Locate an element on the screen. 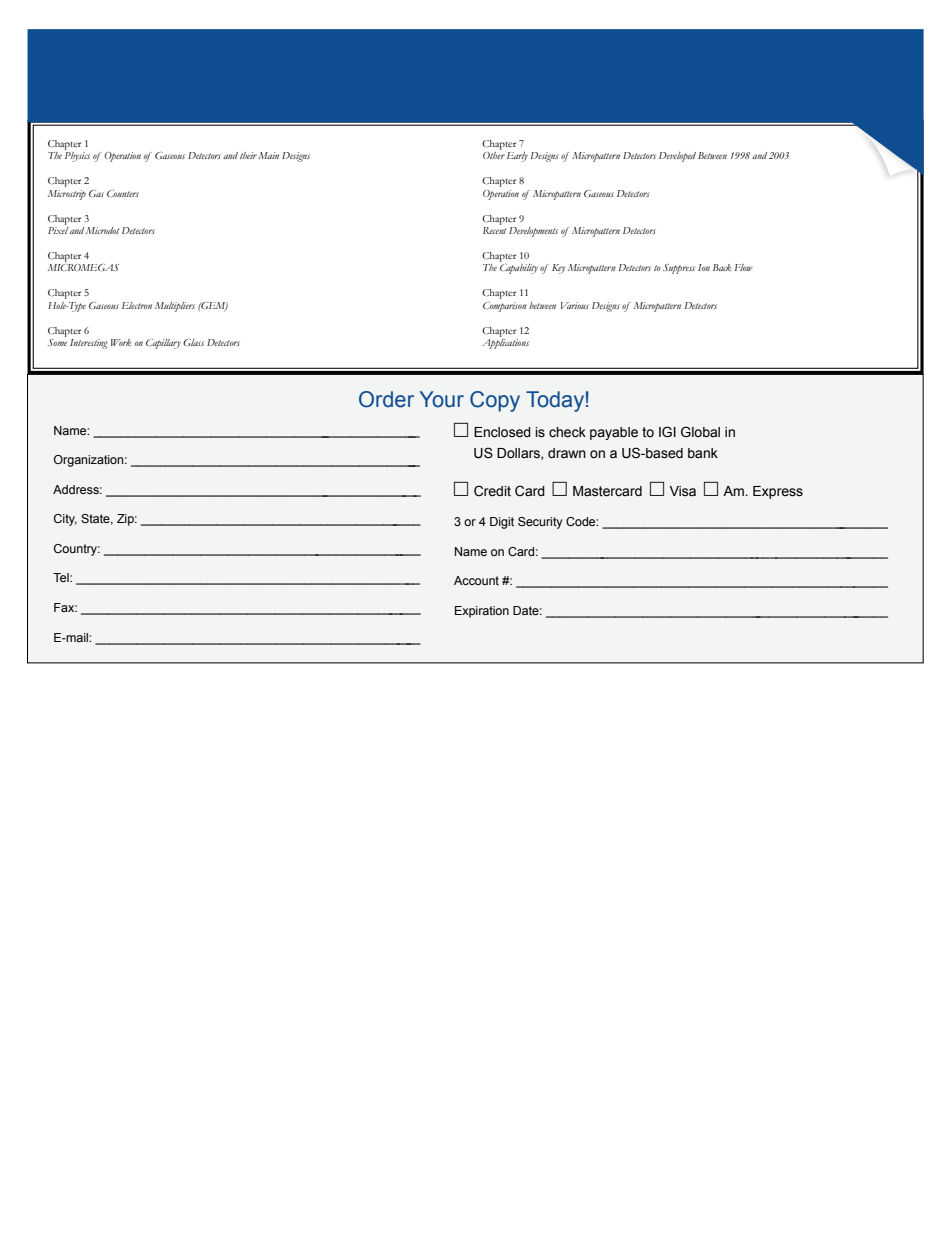 Image resolution: width=952 pixels, height=1233 pixels. Order is located at coordinates (386, 399).
